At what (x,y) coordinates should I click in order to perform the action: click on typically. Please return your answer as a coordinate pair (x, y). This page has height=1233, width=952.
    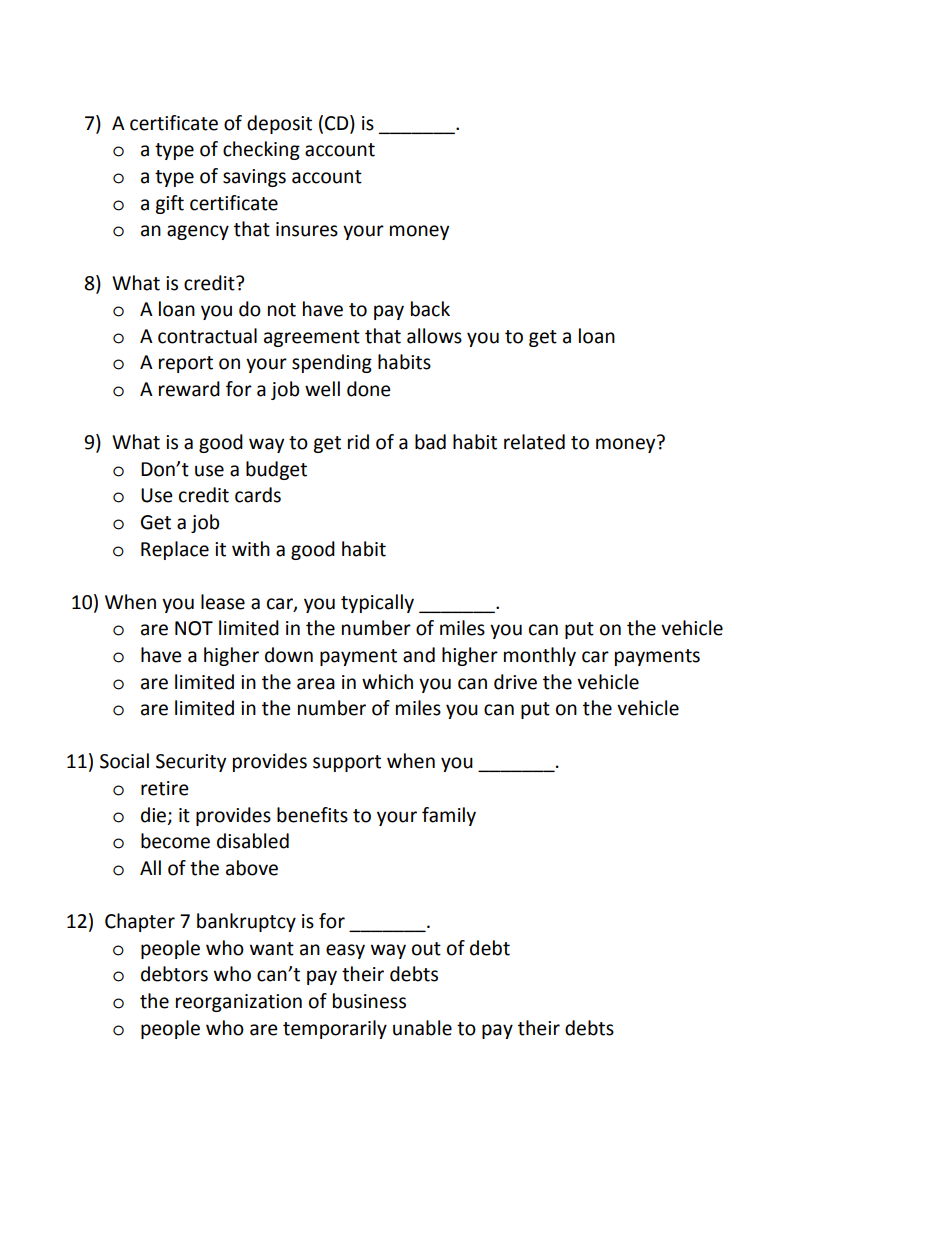
    Looking at the image, I should click on (377, 603).
